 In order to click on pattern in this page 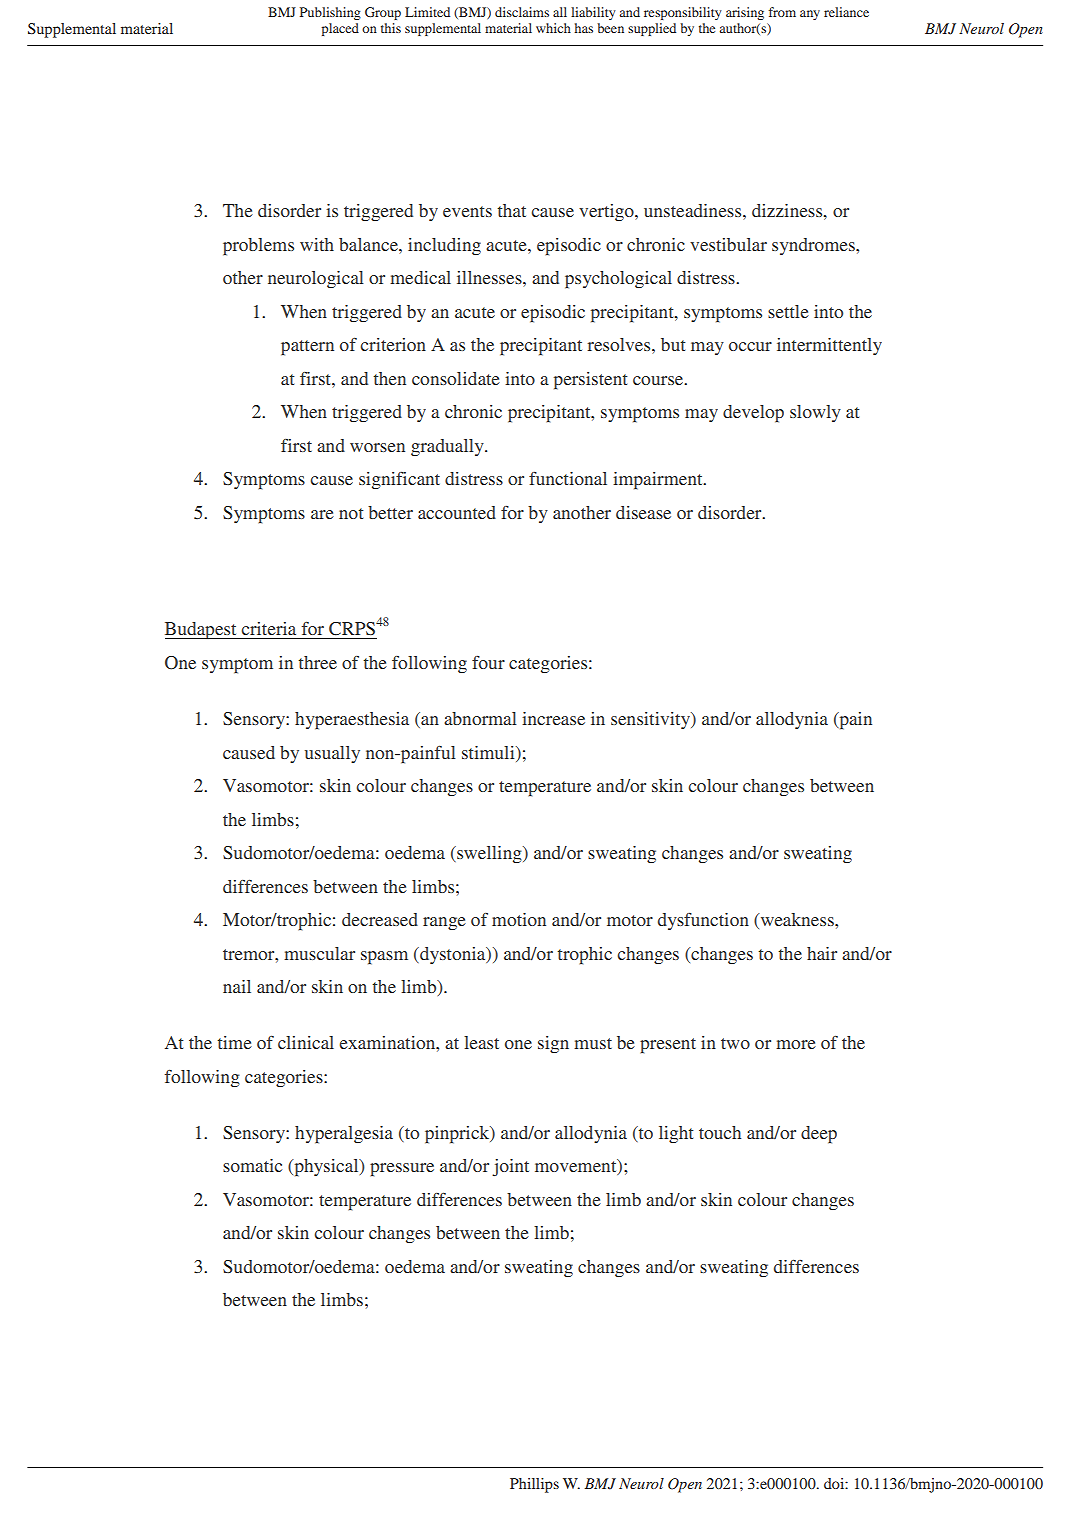, I will do `click(307, 348)`.
